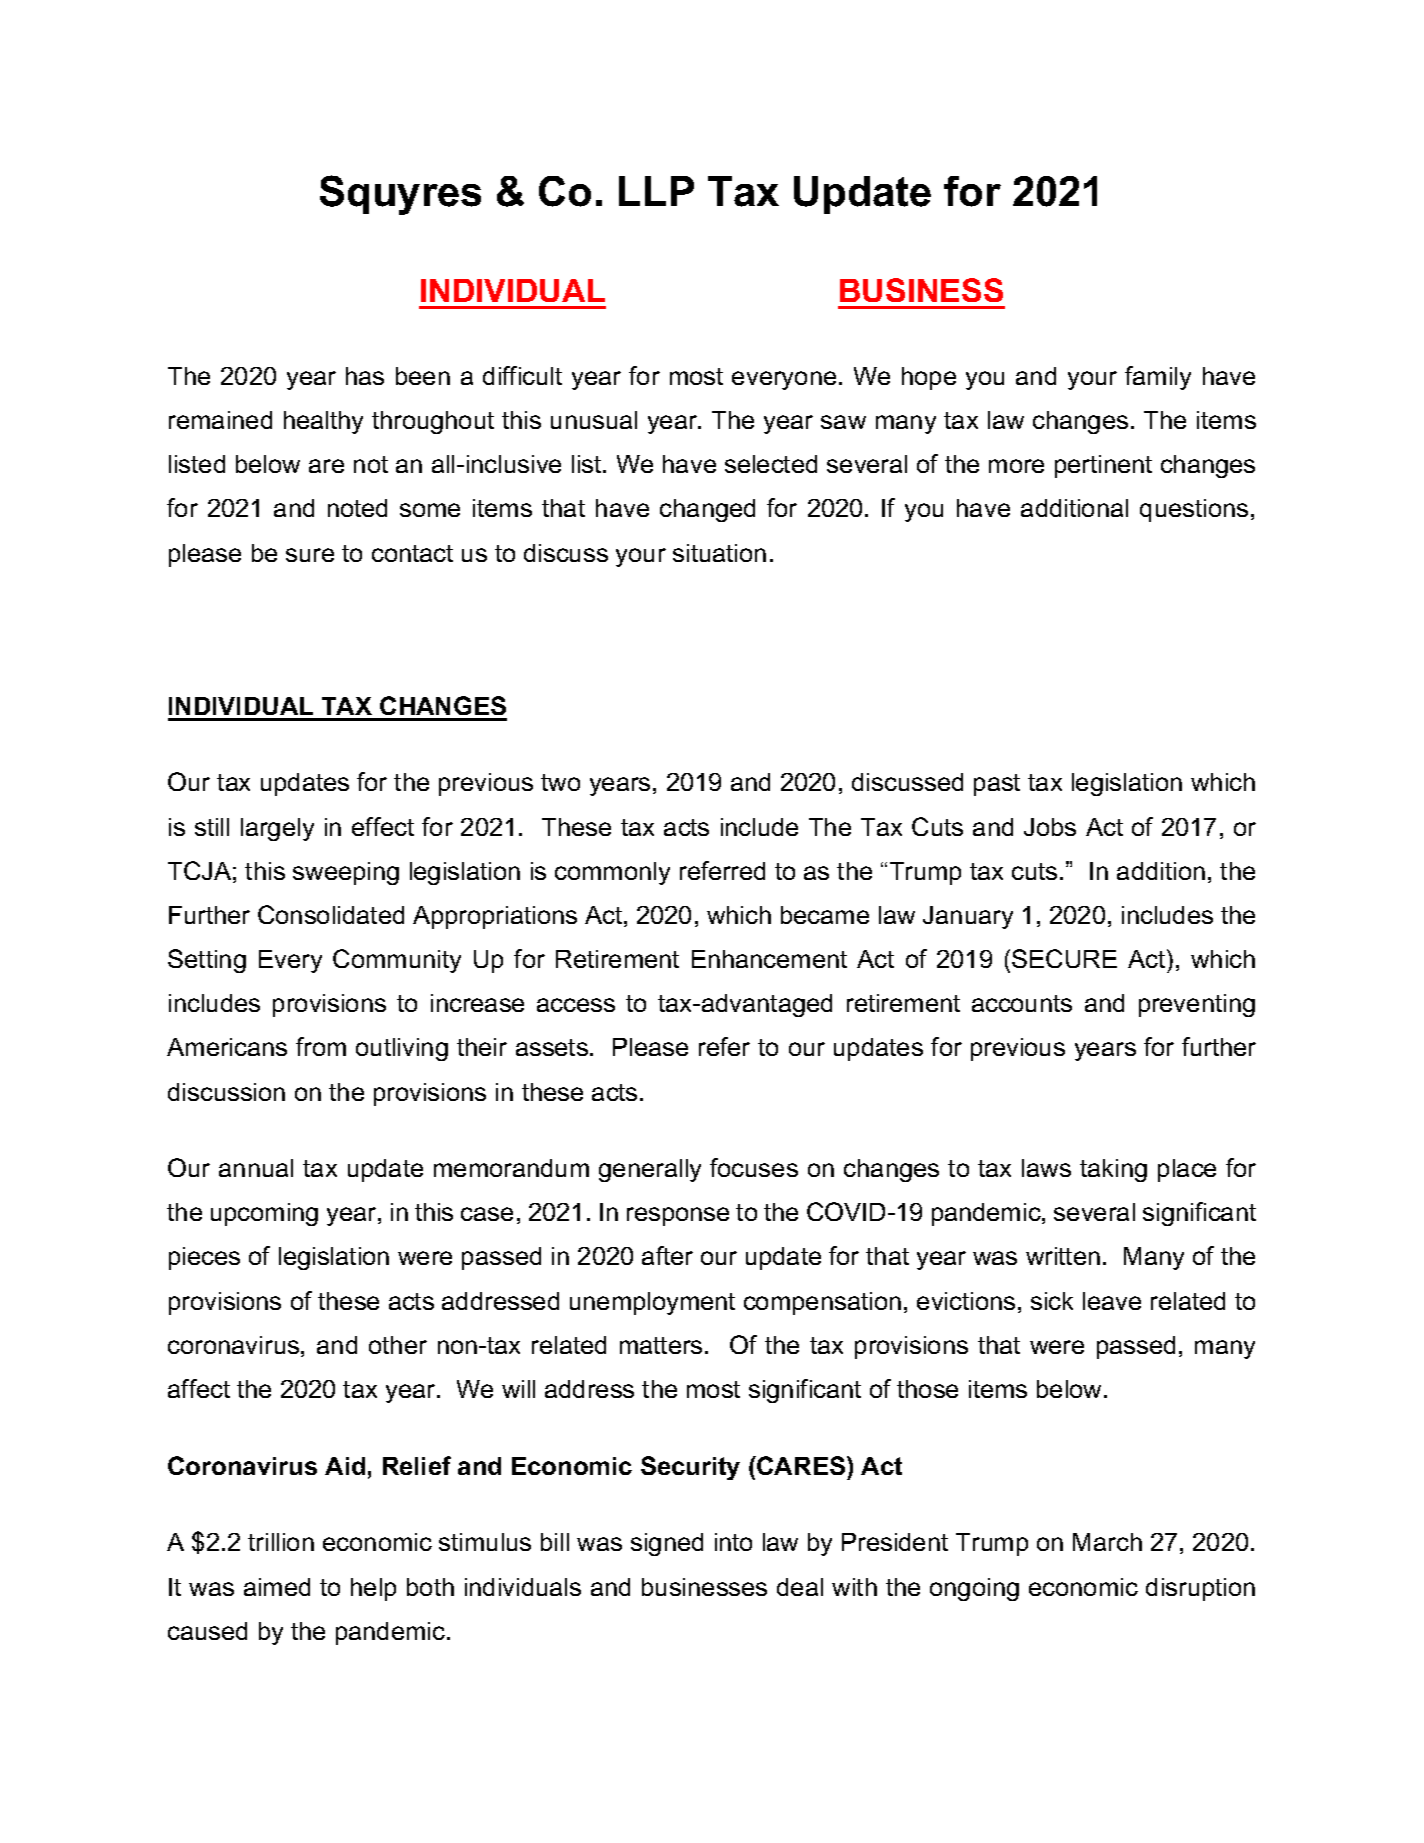 This document has height=1843, width=1424. I want to click on written, so click(1063, 1256).
